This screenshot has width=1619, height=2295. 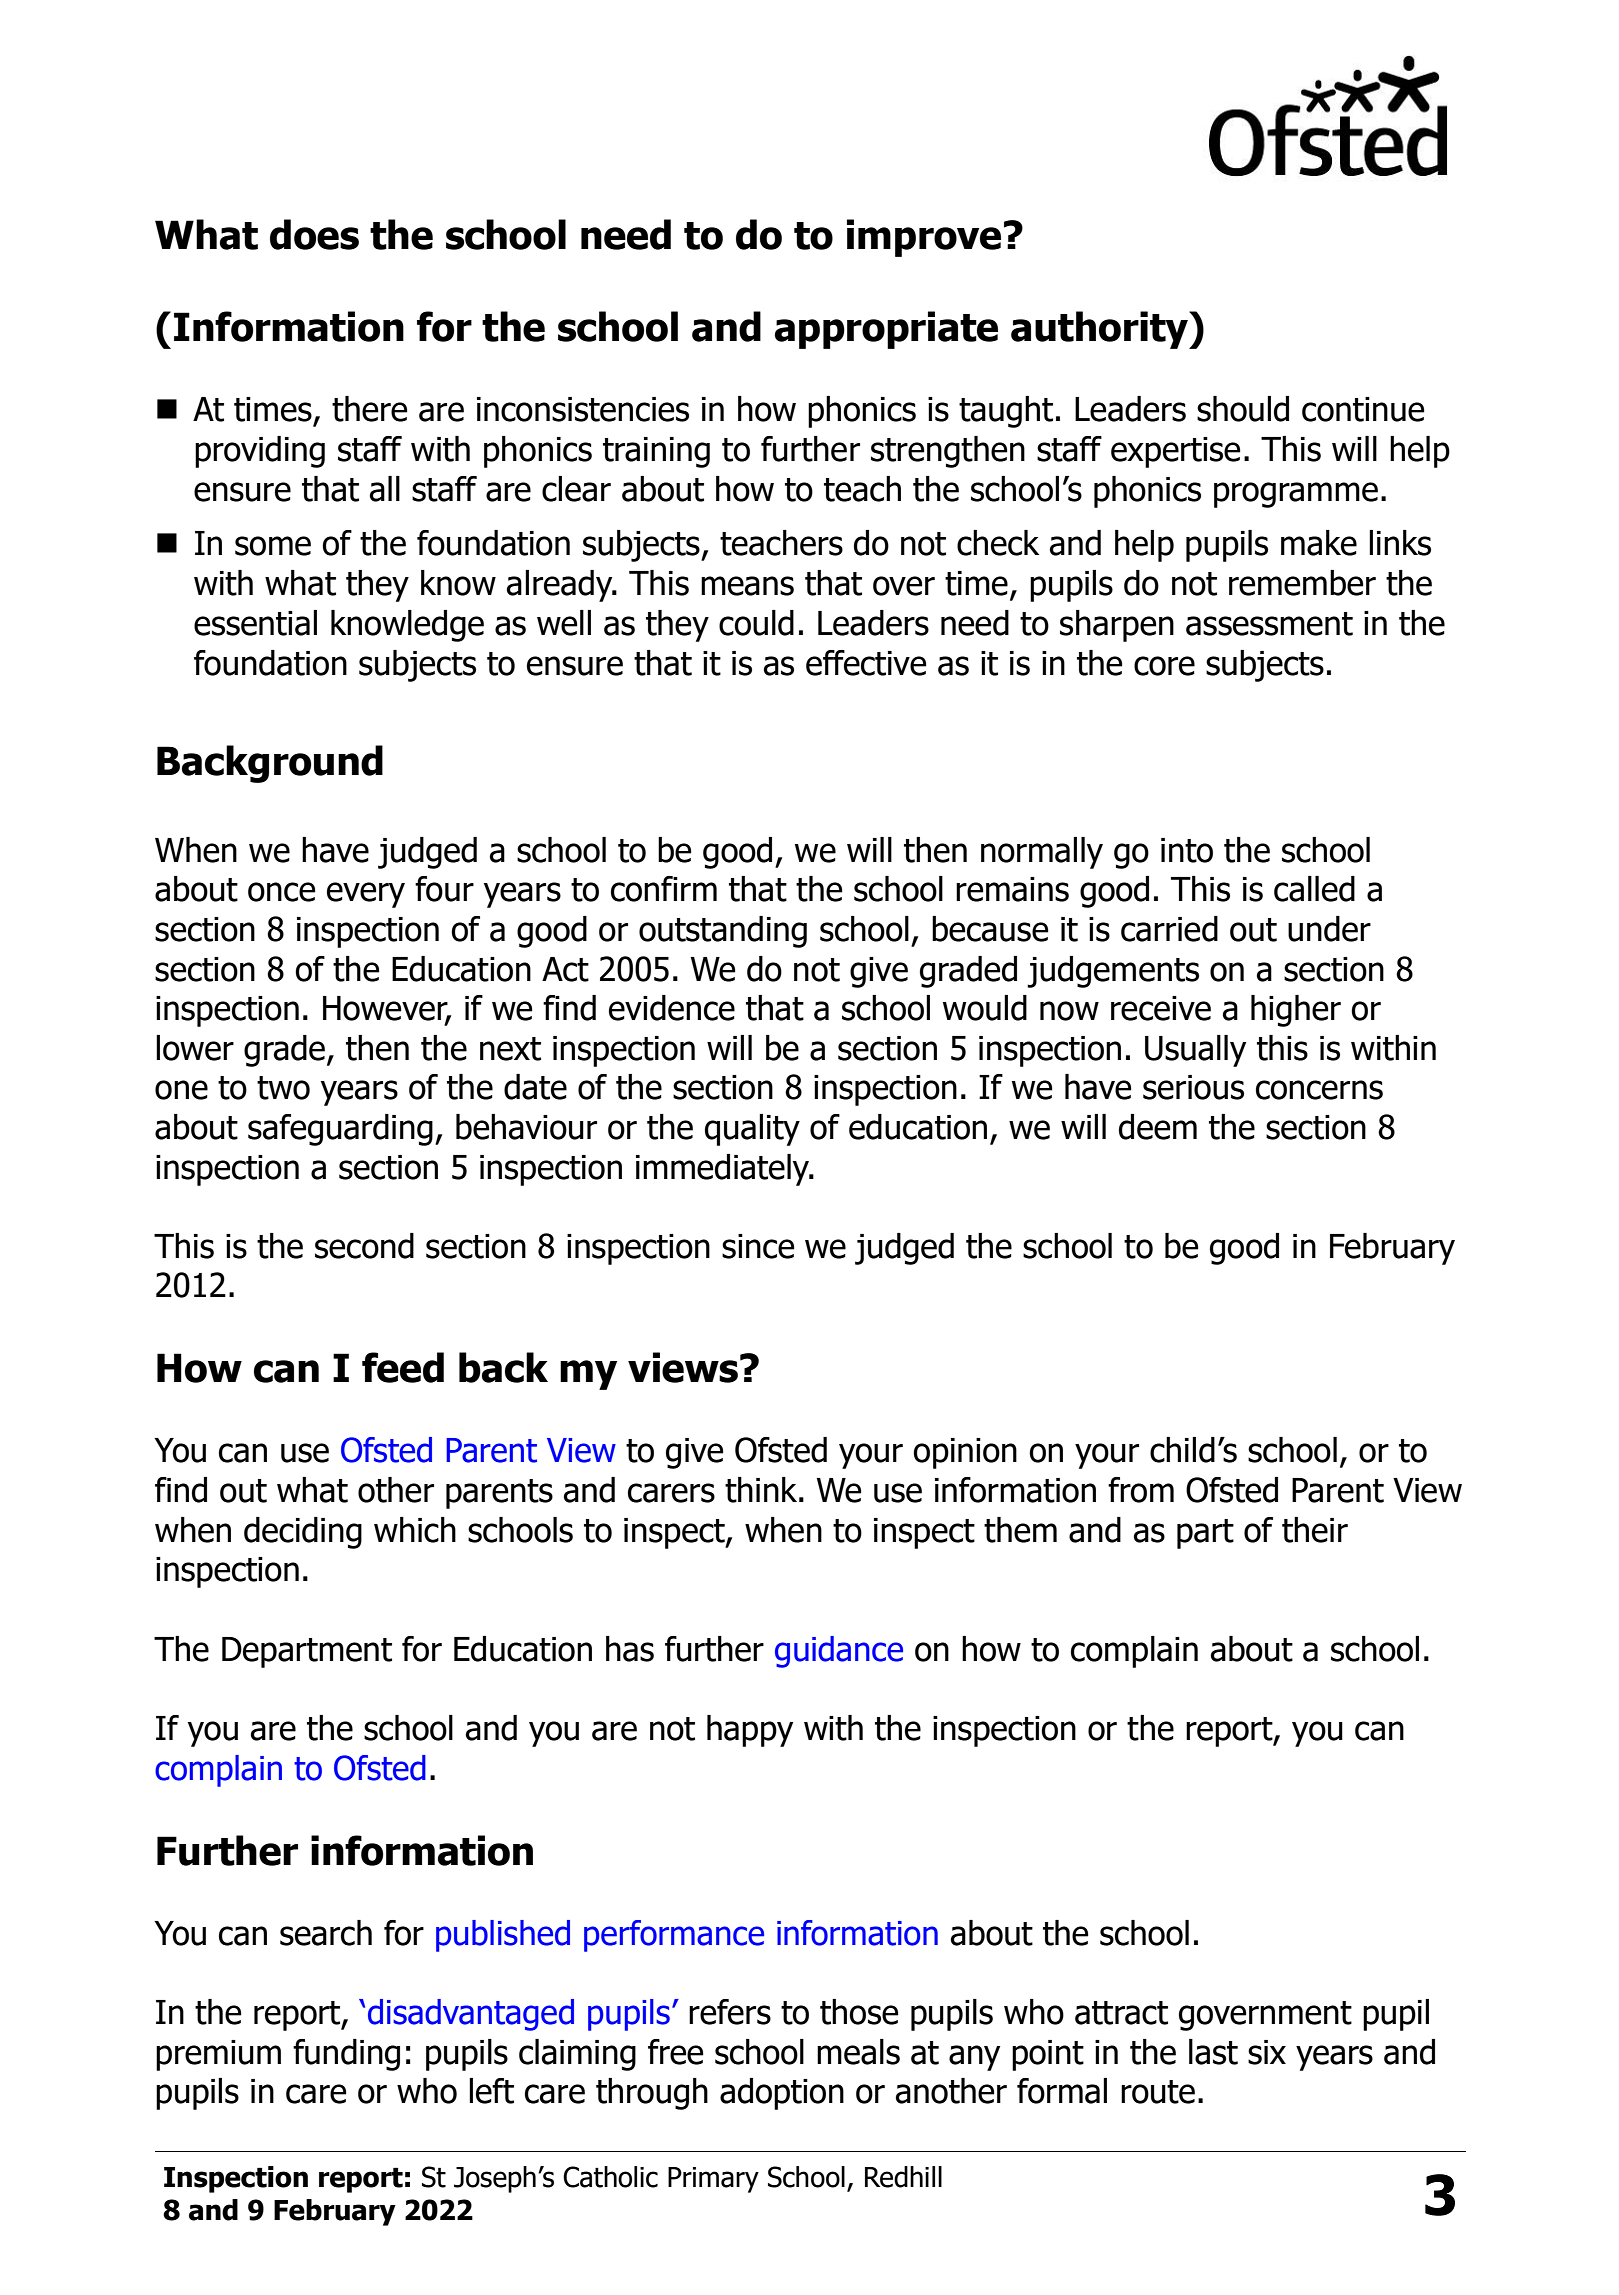 I want to click on appropriate, so click(x=886, y=330).
